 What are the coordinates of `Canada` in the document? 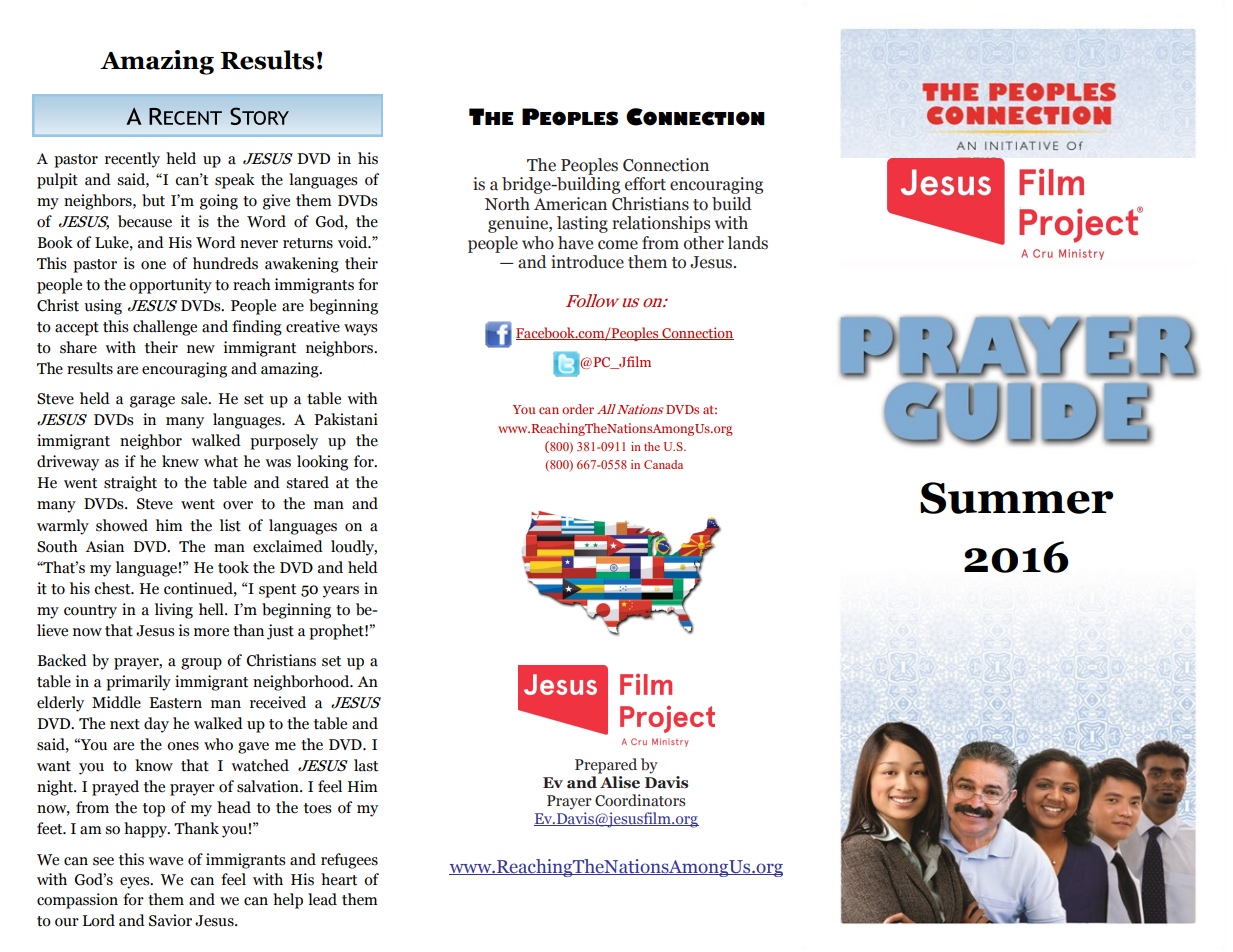 It's located at (663, 464).
